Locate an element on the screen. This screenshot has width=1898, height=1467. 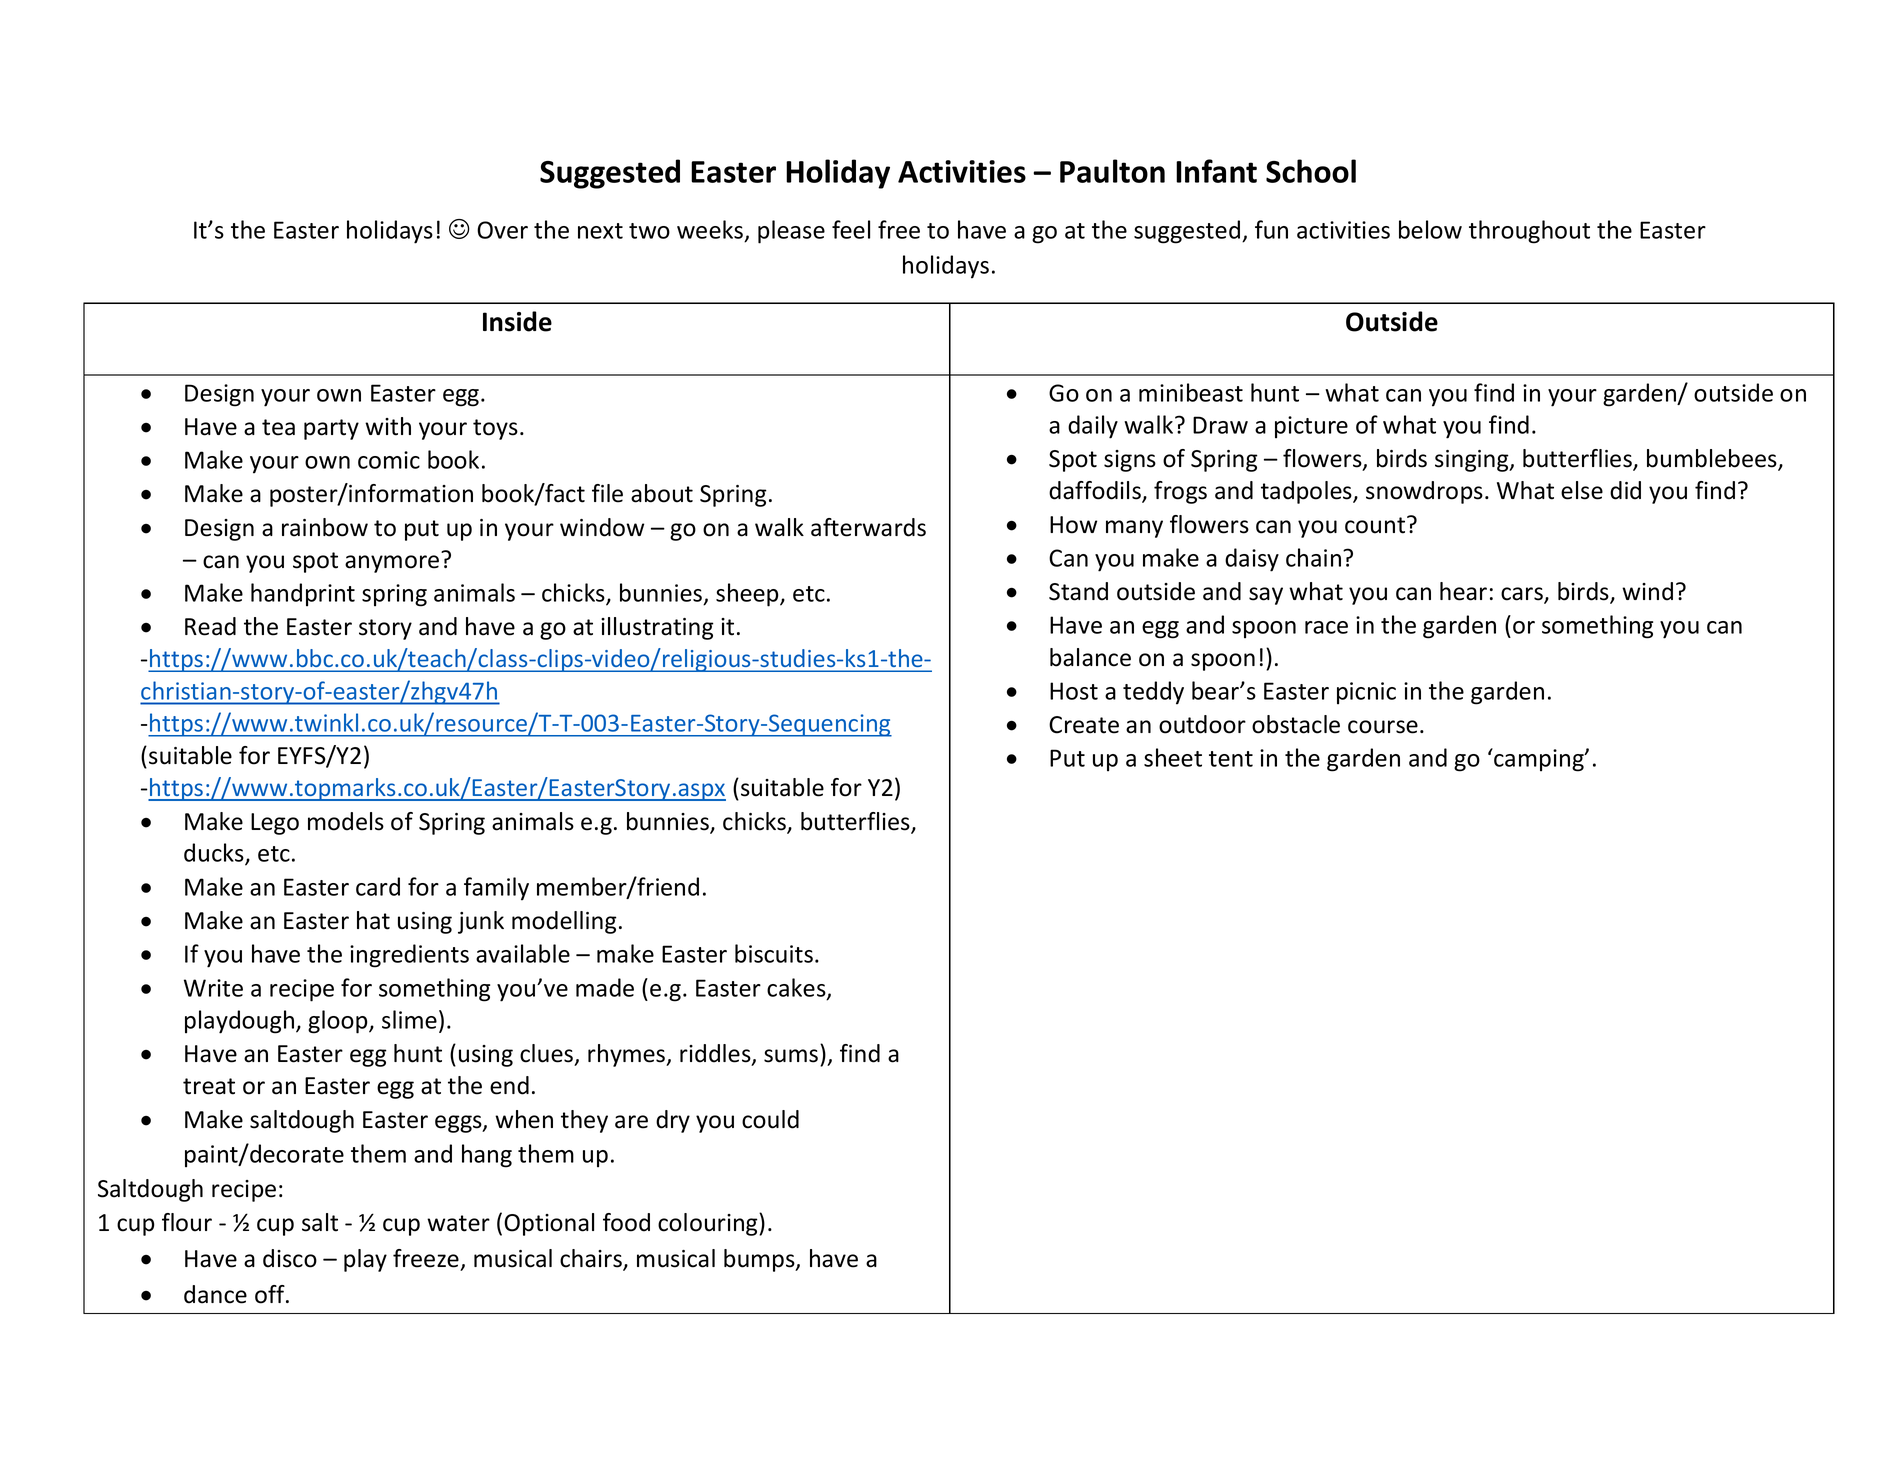
feel is located at coordinates (851, 229).
